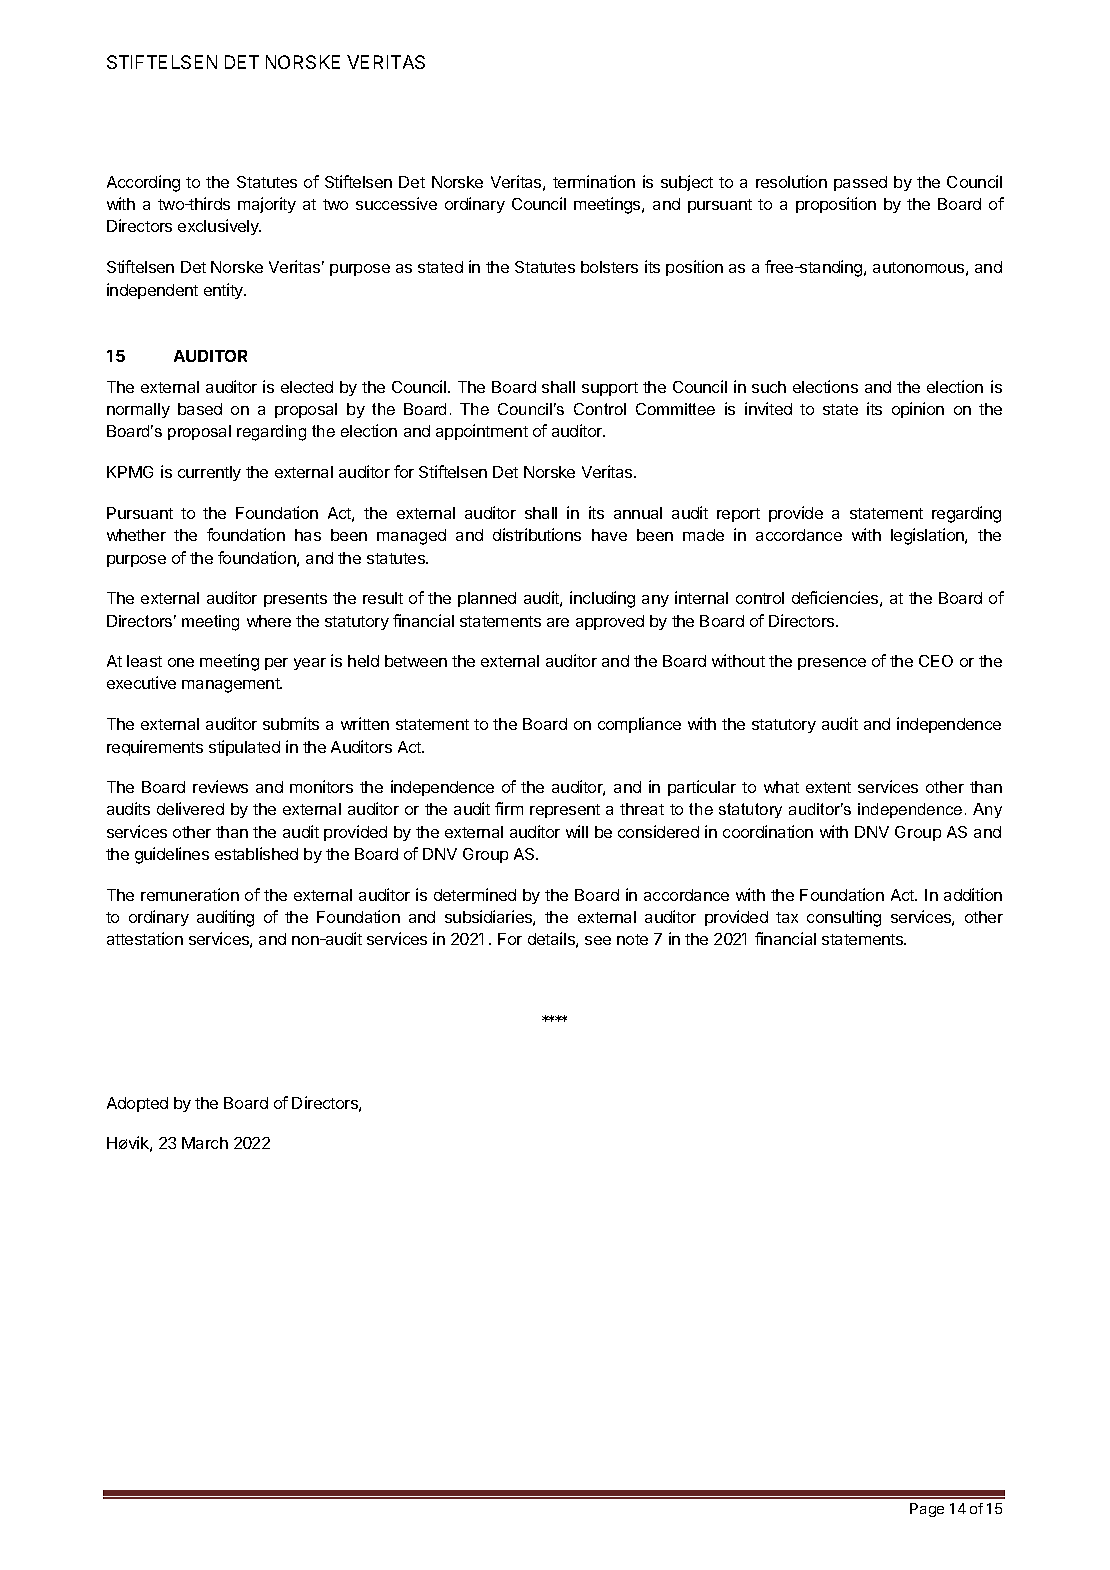 Image resolution: width=1110 pixels, height=1570 pixels. I want to click on March, so click(205, 1143).
